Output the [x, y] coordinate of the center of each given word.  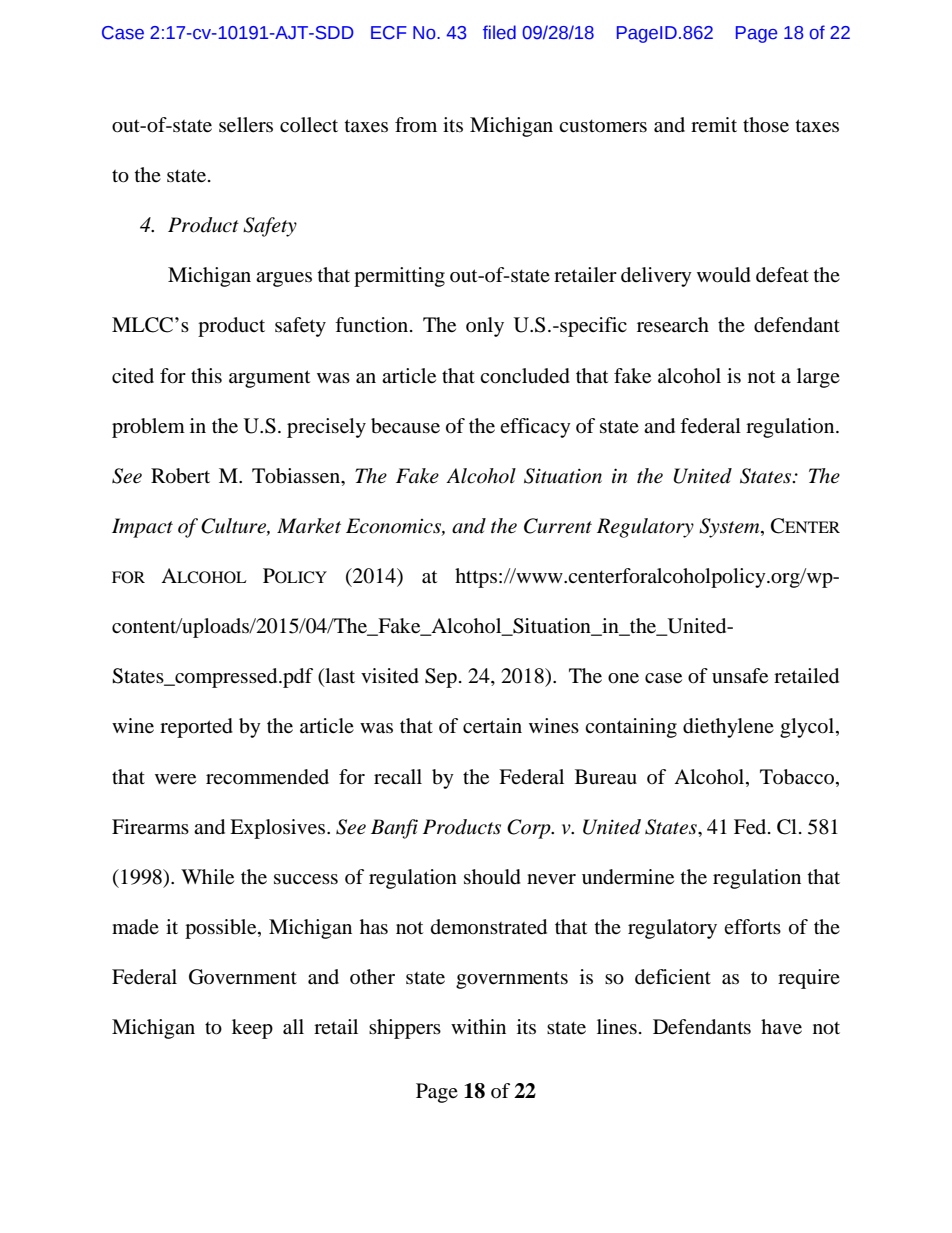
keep [252, 1029]
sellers [246, 125]
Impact [142, 528]
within [478, 1026]
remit [714, 124]
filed [499, 32]
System [730, 528]
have [781, 1027]
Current [558, 526]
